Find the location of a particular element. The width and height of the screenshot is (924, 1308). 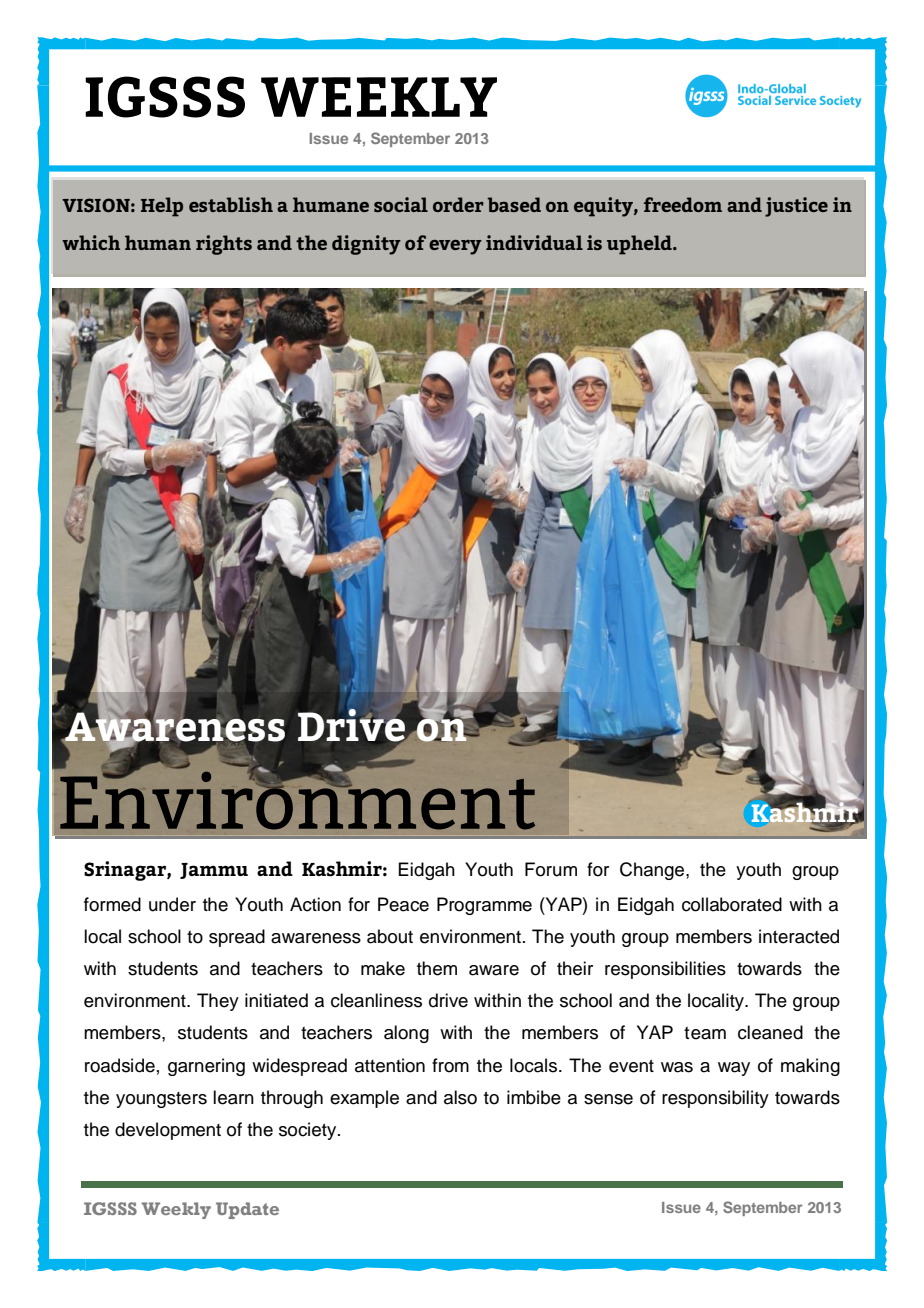

freedom is located at coordinates (683, 204).
